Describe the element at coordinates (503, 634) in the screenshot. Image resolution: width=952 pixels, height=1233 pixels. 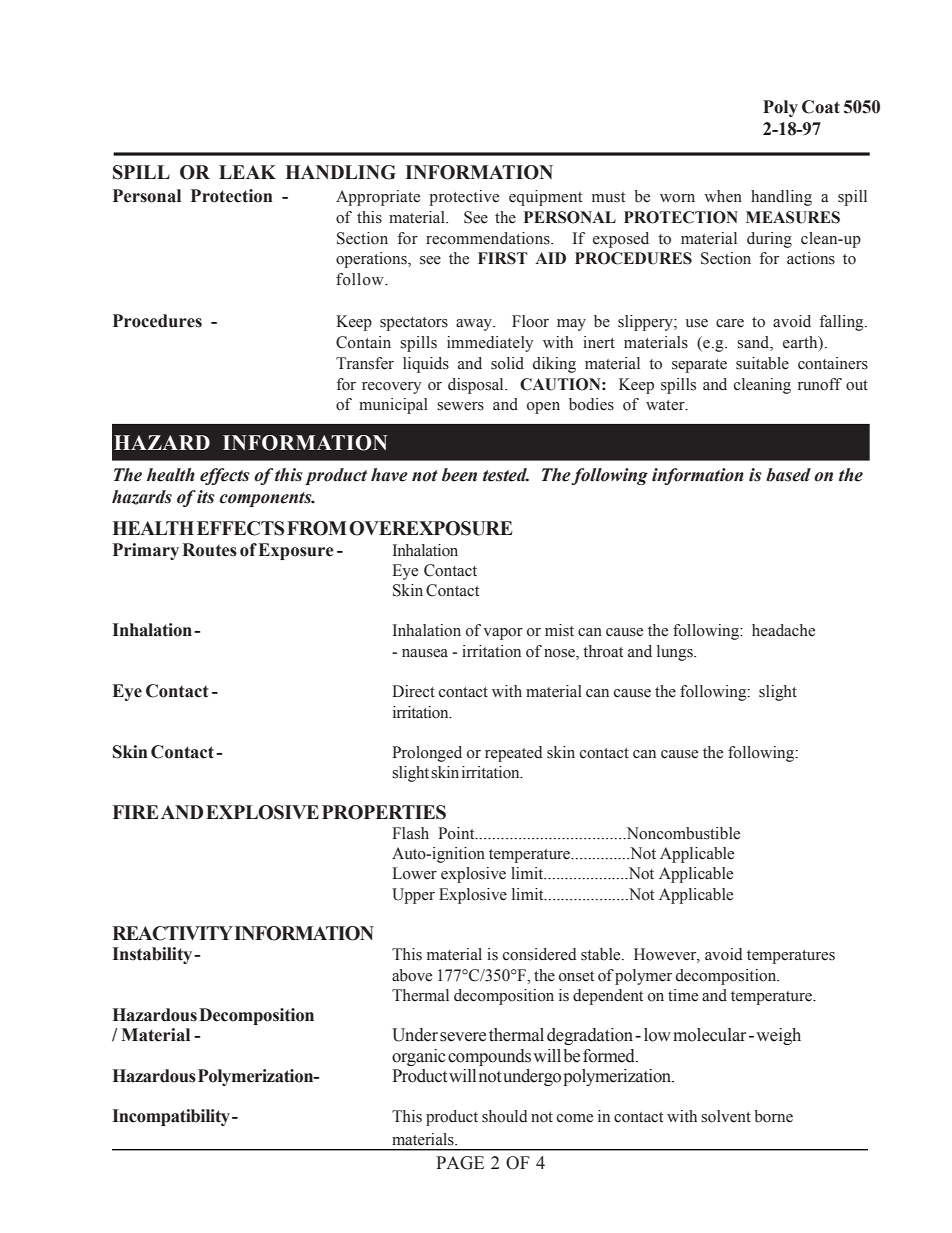
I see `vapor` at that location.
